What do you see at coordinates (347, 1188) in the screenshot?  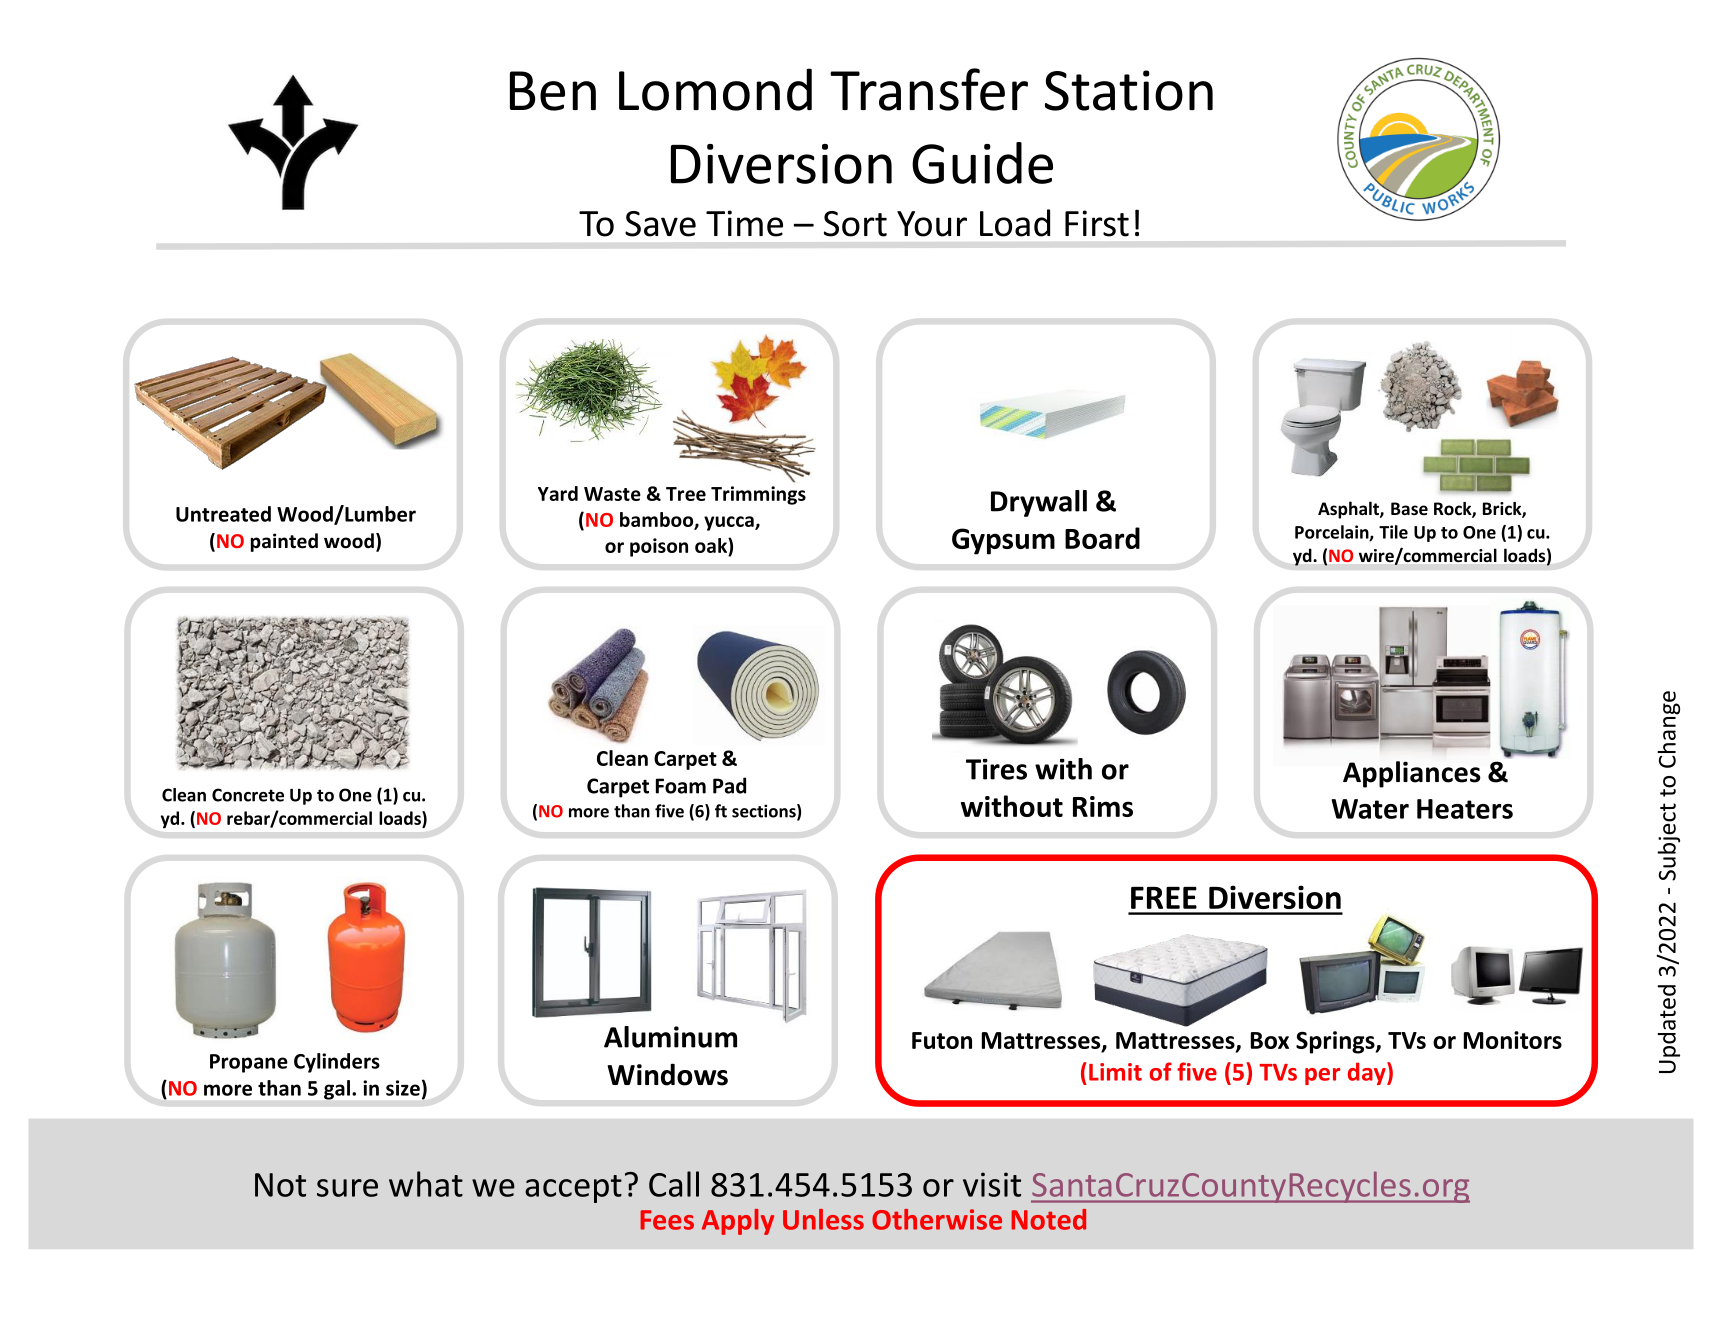 I see `sure` at bounding box center [347, 1188].
